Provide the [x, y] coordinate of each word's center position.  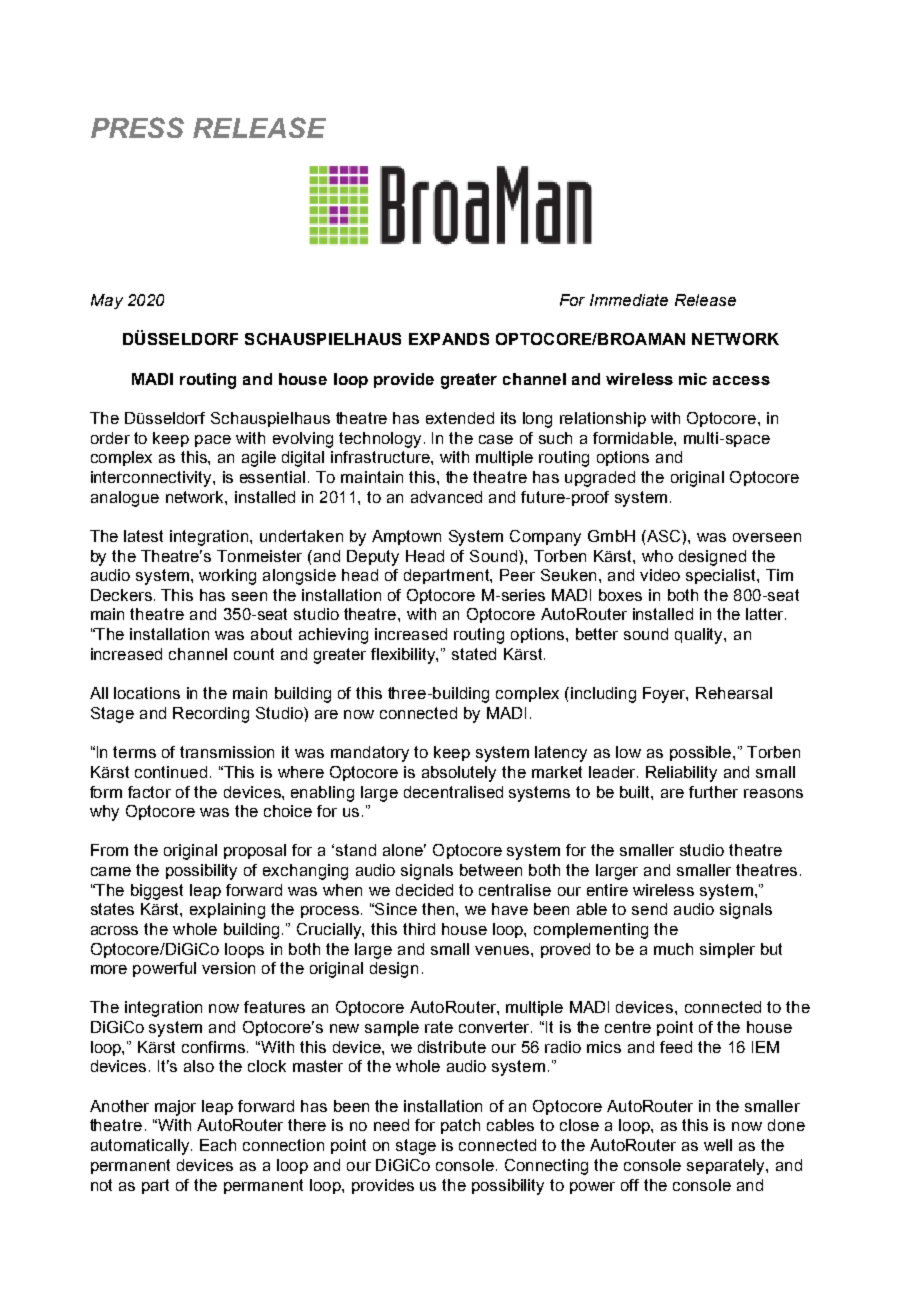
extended [460, 418]
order [110, 438]
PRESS [137, 127]
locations [147, 693]
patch [460, 1126]
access [741, 380]
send [649, 909]
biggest [157, 892]
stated [474, 654]
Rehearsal [734, 693]
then [438, 909]
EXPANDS [449, 339]
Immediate [629, 300]
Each [218, 1145]
